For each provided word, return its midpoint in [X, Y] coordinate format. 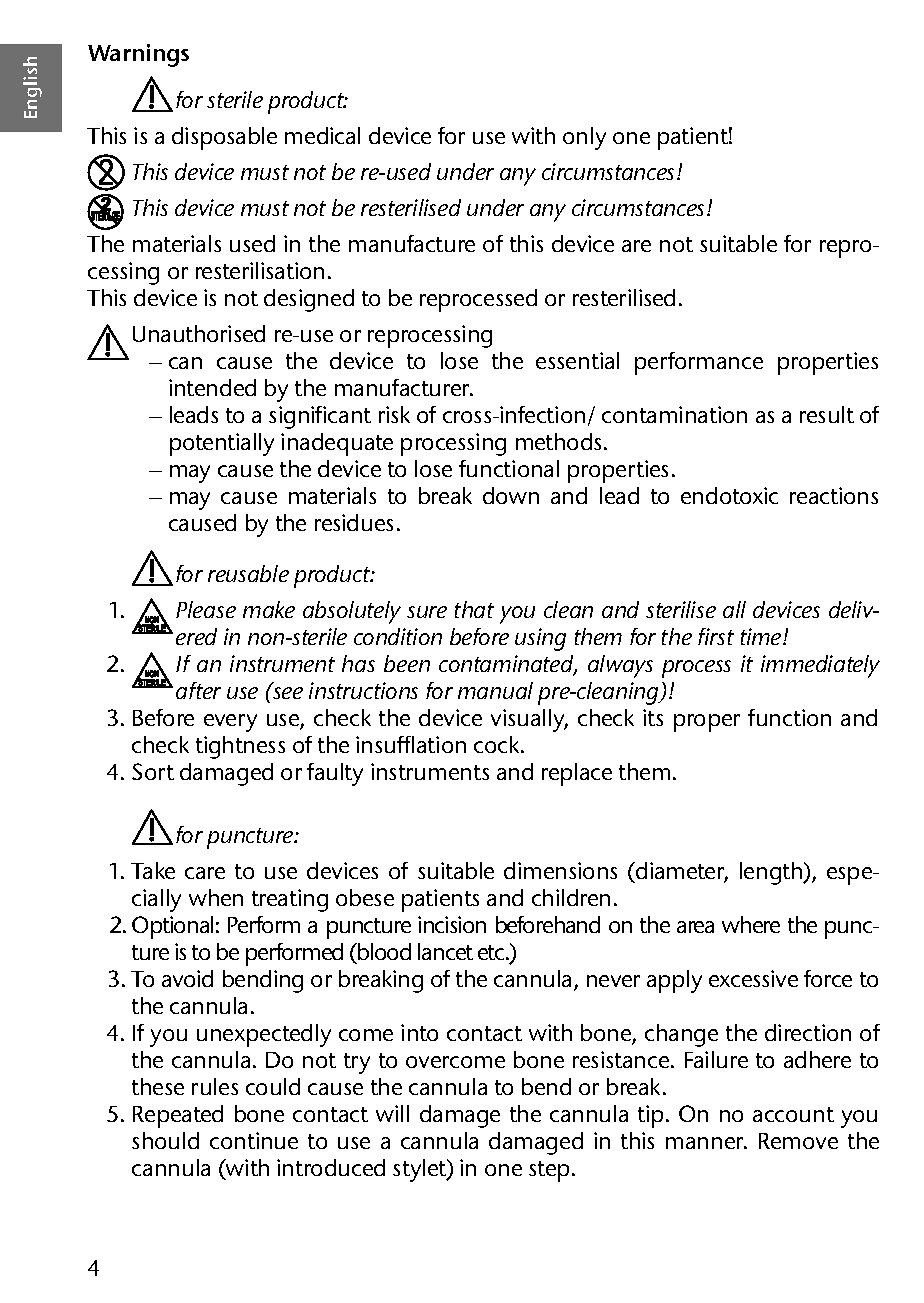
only [584, 138]
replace [577, 774]
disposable [224, 138]
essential [577, 360]
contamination [674, 414]
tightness [240, 747]
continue [254, 1140]
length [772, 873]
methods [560, 441]
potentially [222, 444]
